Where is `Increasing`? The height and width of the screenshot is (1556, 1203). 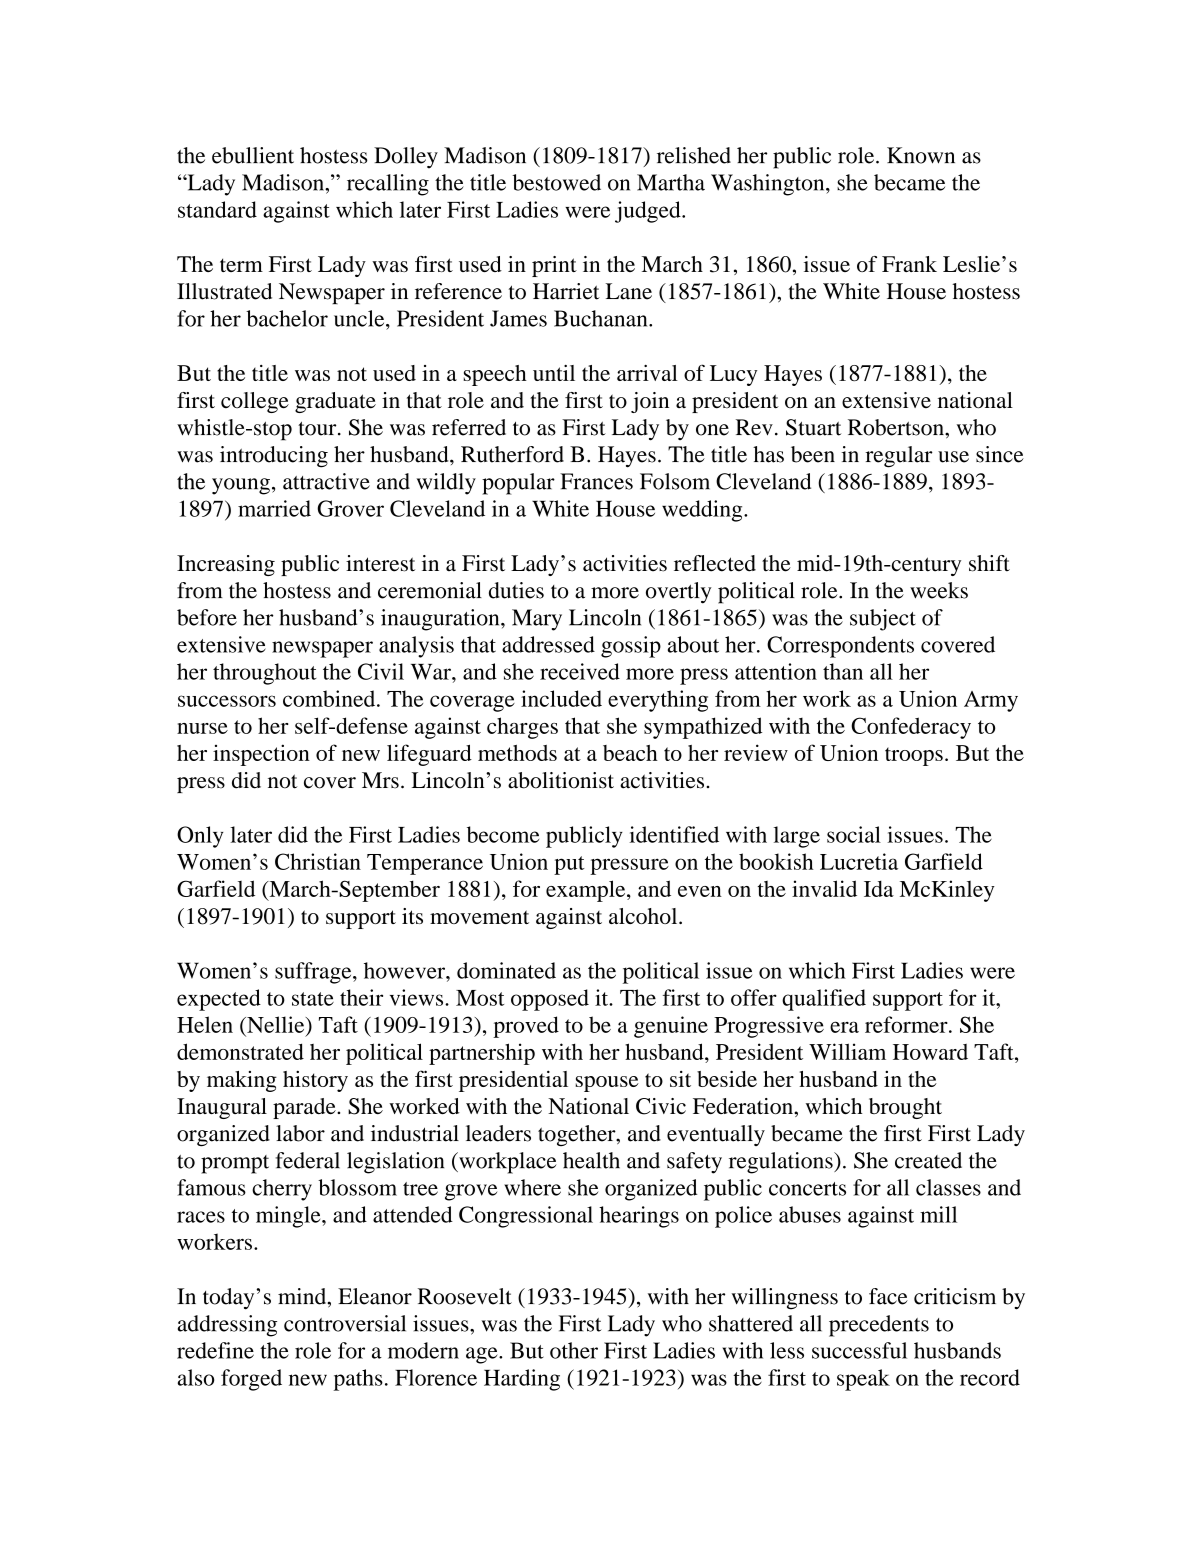 Increasing is located at coordinates (226, 565).
